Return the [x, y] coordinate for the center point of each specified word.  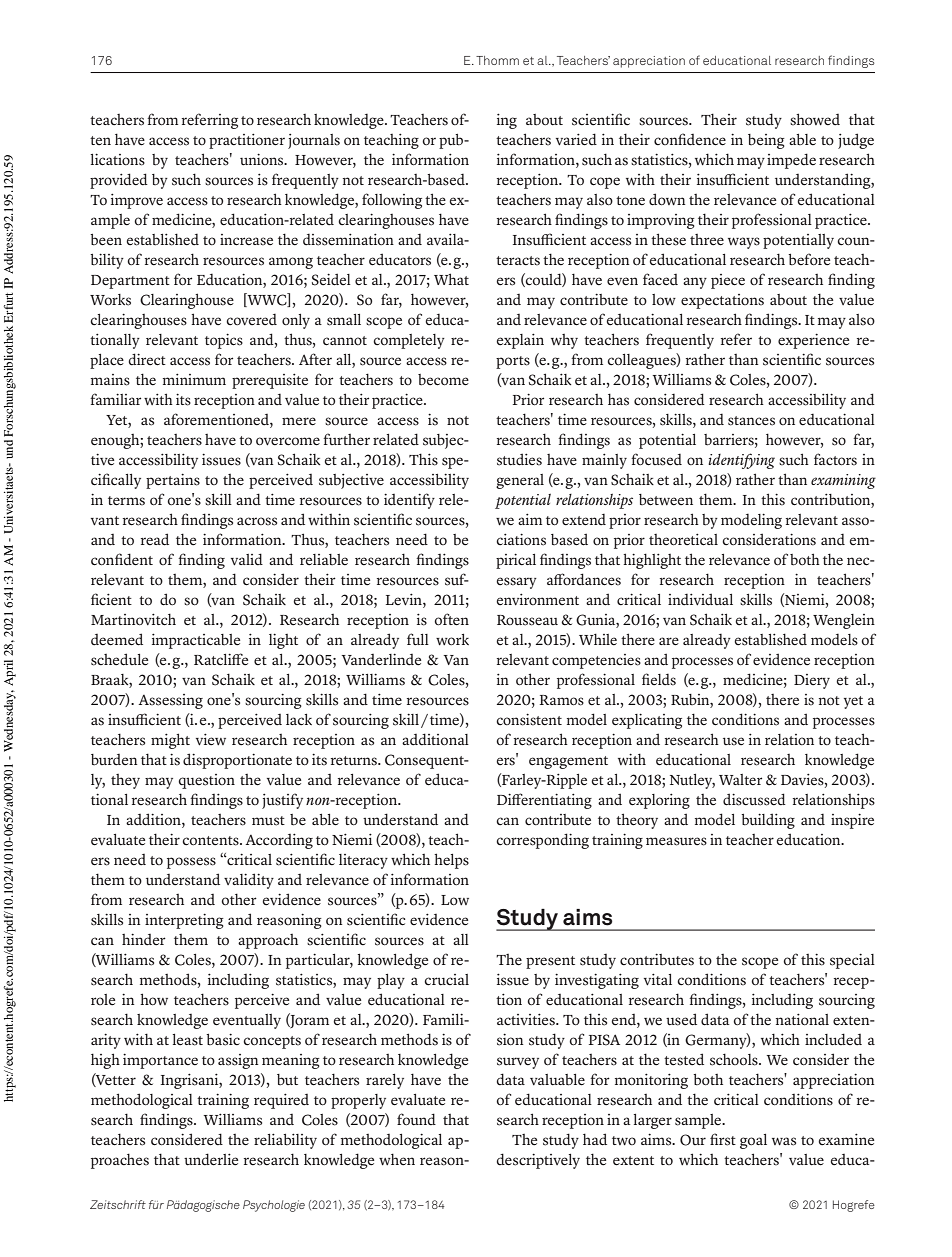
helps [451, 861]
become [443, 380]
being [766, 141]
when [397, 1159]
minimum [194, 379]
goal [753, 1141]
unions [263, 159]
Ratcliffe [221, 659]
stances [751, 421]
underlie [211, 1159]
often [451, 619]
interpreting [184, 921]
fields [659, 679]
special [852, 961]
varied [576, 139]
